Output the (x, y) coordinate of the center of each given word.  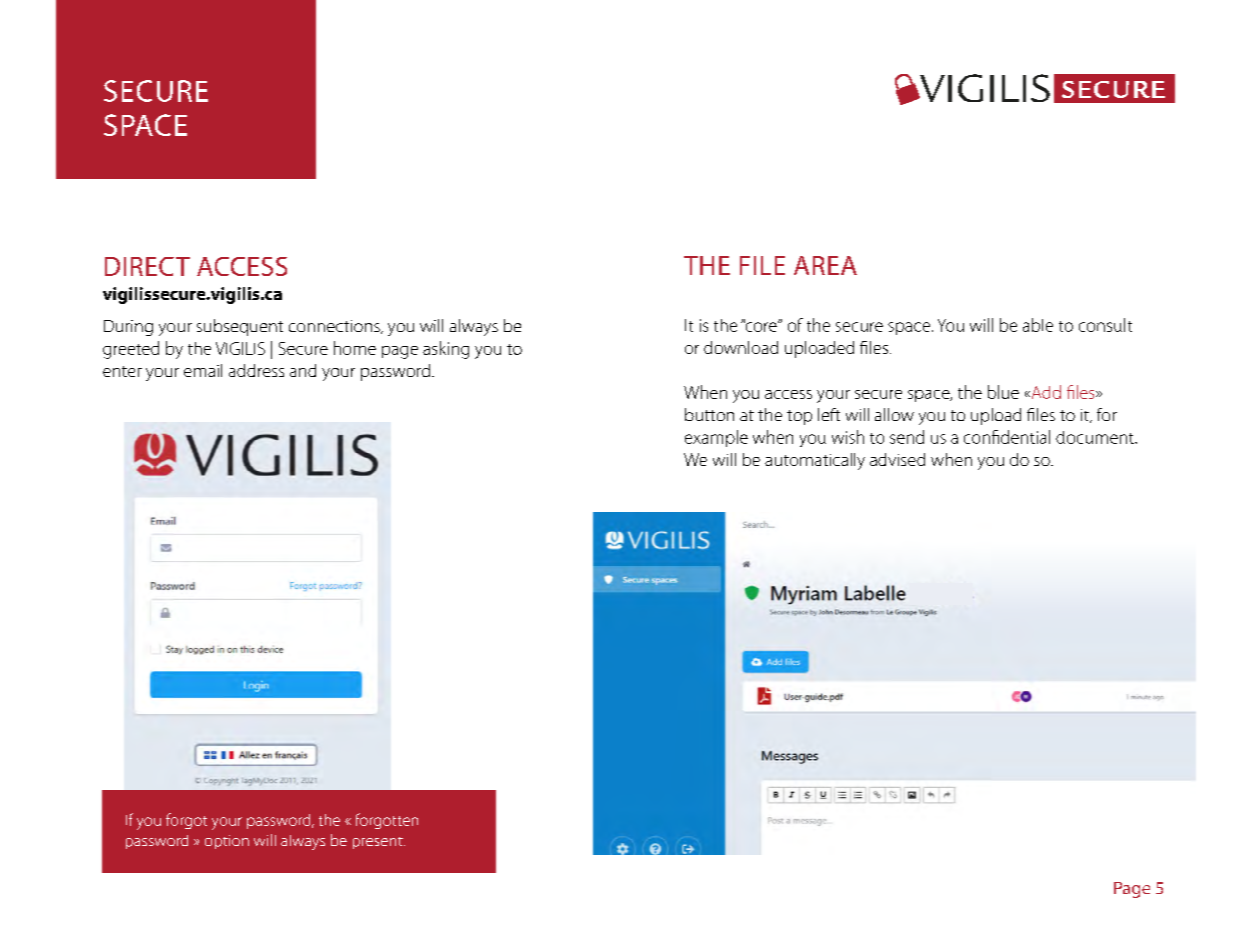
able (1038, 325)
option (227, 842)
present (379, 843)
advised (897, 459)
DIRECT (147, 266)
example (716, 438)
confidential (1007, 437)
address (256, 370)
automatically (815, 461)
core (761, 326)
